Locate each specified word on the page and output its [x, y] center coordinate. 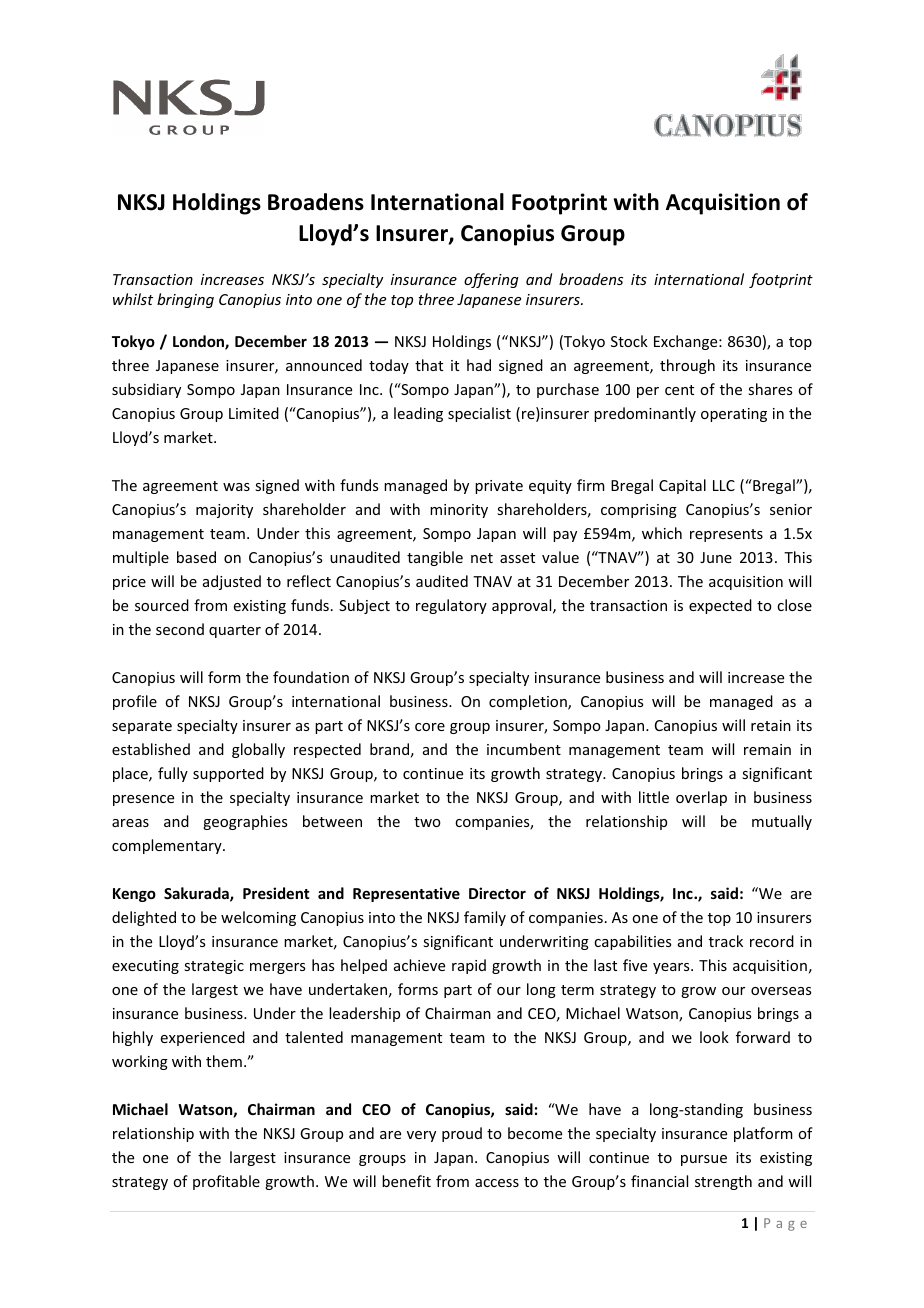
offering [491, 280]
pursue [704, 1160]
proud [462, 1134]
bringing [185, 300]
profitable [226, 1182]
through [687, 366]
